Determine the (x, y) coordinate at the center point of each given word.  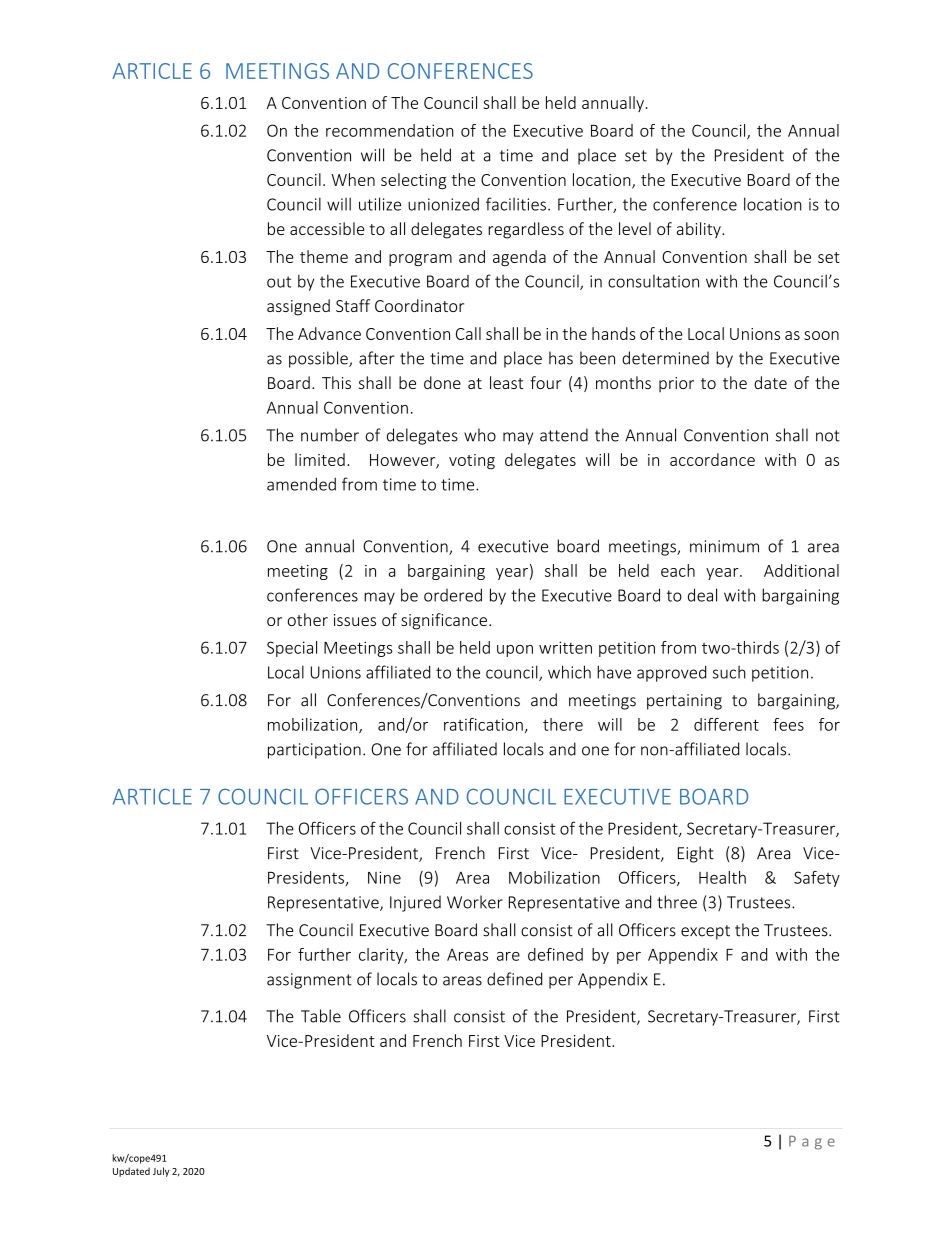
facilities (516, 204)
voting (472, 461)
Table (321, 1016)
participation (314, 751)
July (161, 1172)
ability (700, 230)
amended (301, 484)
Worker (475, 902)
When (353, 179)
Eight (696, 854)
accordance (712, 459)
